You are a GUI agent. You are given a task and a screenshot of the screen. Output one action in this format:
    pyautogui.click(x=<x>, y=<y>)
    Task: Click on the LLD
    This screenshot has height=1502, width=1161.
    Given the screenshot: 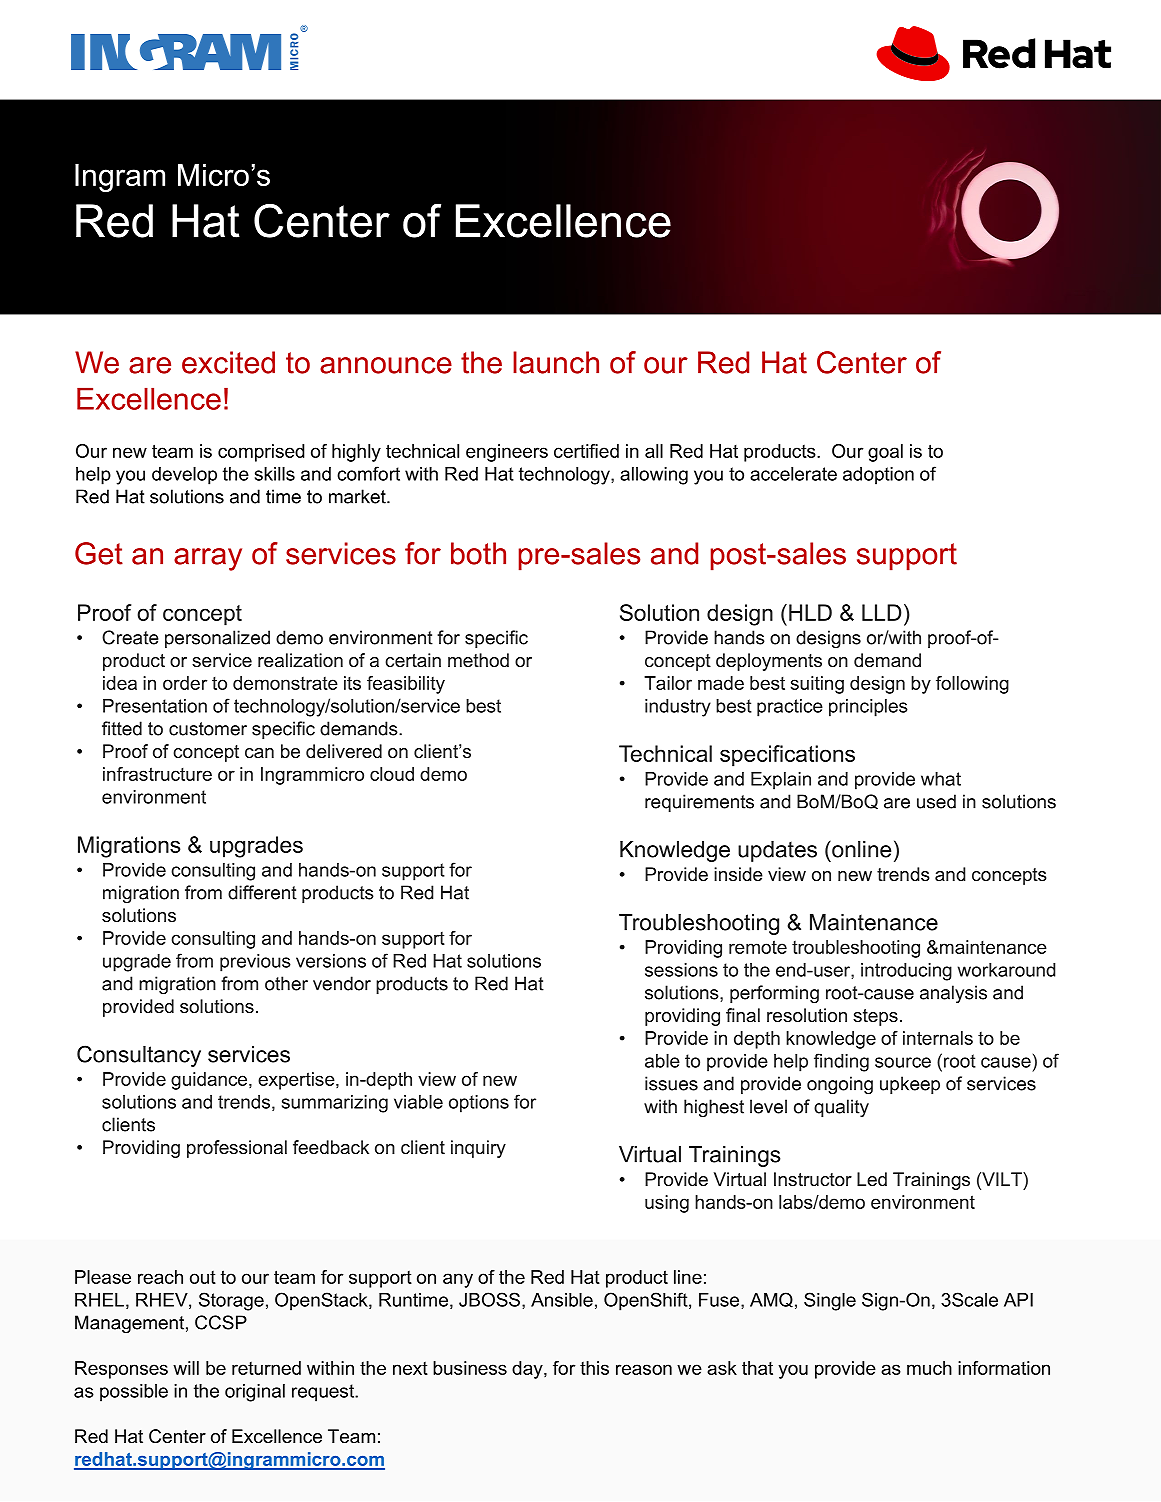 What is the action you would take?
    pyautogui.click(x=882, y=612)
